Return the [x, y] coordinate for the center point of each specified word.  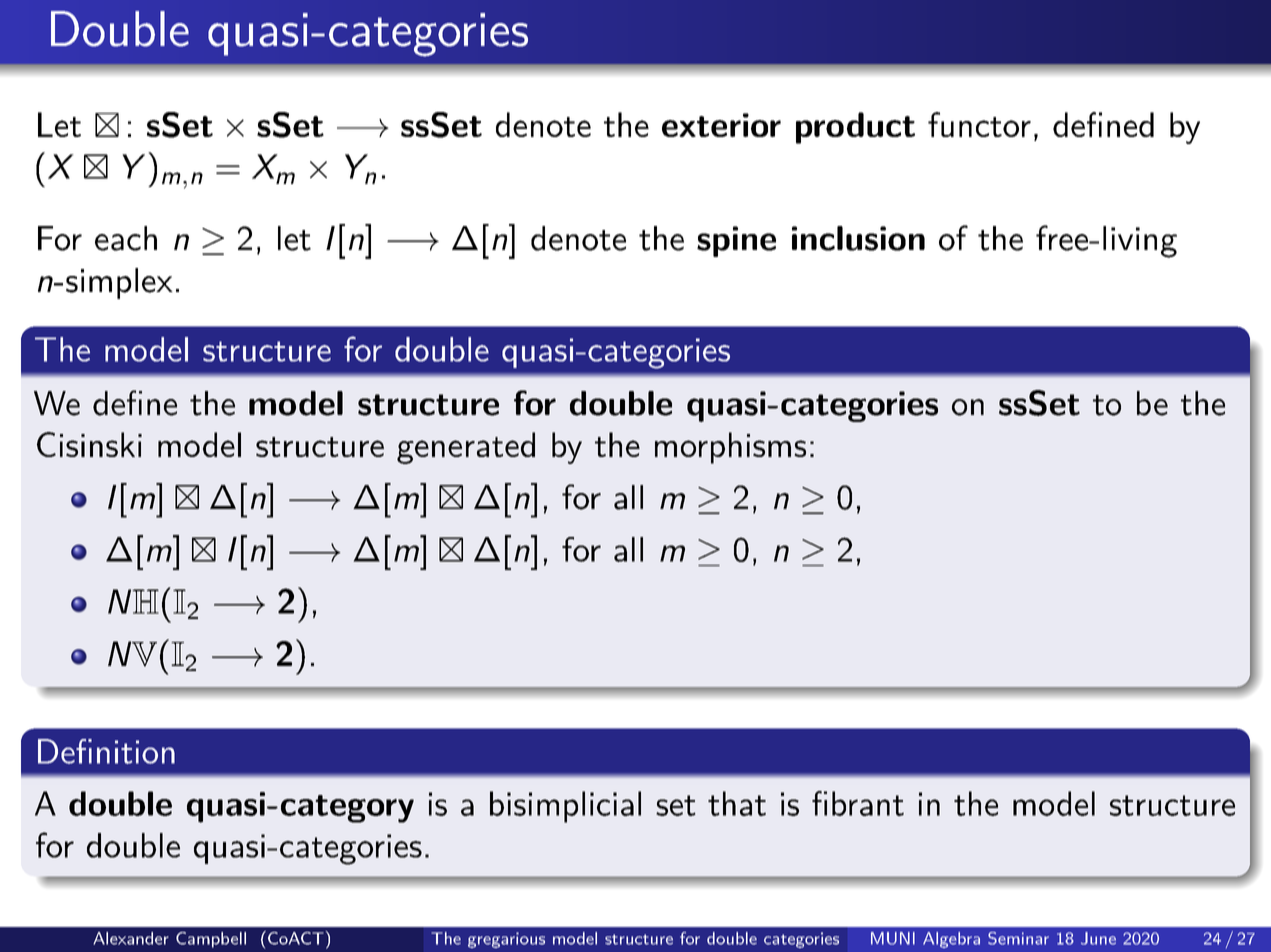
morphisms [730, 448]
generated [466, 448]
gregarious [506, 940]
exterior [721, 125]
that [737, 803]
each [126, 238]
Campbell [211, 940]
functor [979, 124]
